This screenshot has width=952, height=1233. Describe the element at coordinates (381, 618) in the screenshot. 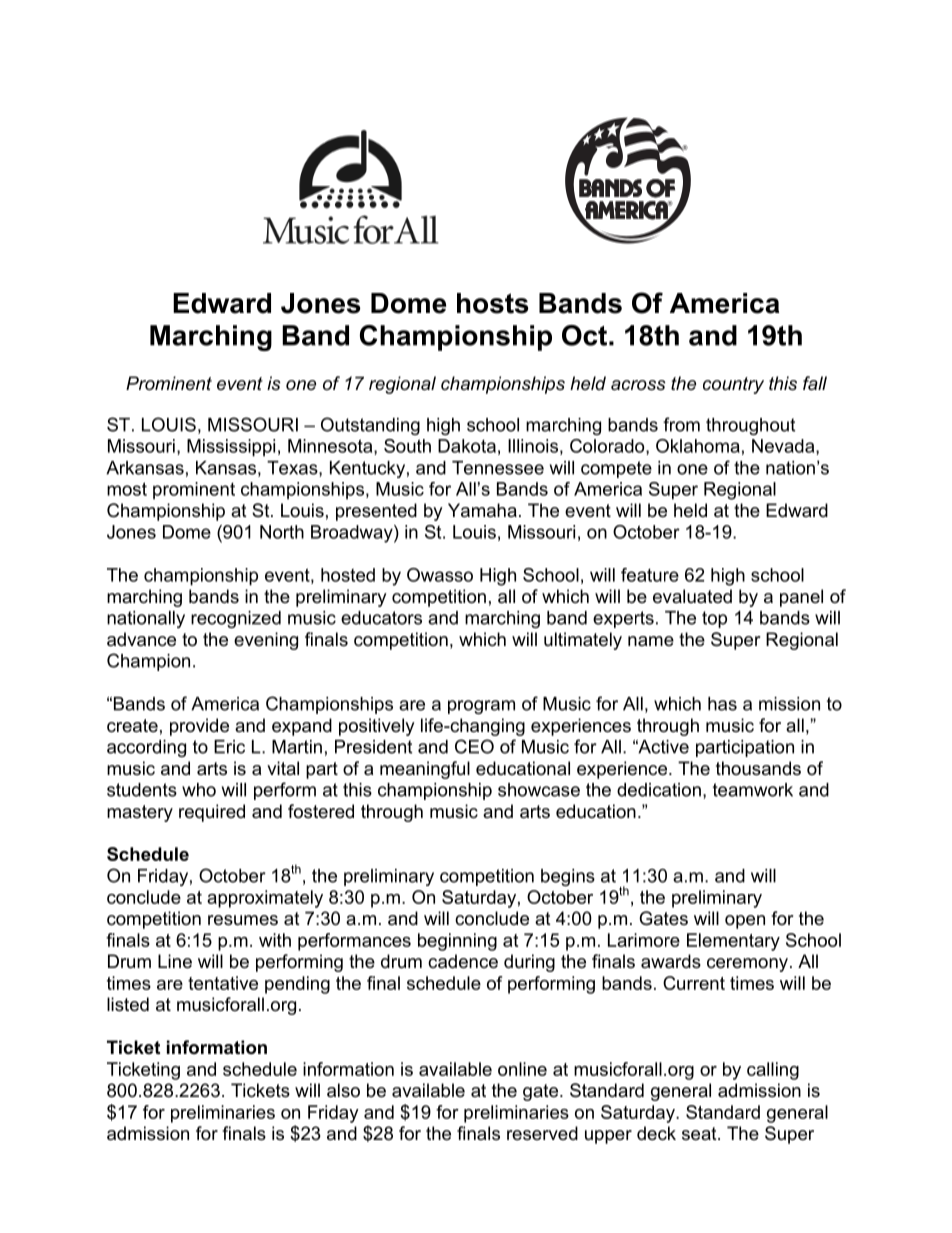

I see `educators` at that location.
